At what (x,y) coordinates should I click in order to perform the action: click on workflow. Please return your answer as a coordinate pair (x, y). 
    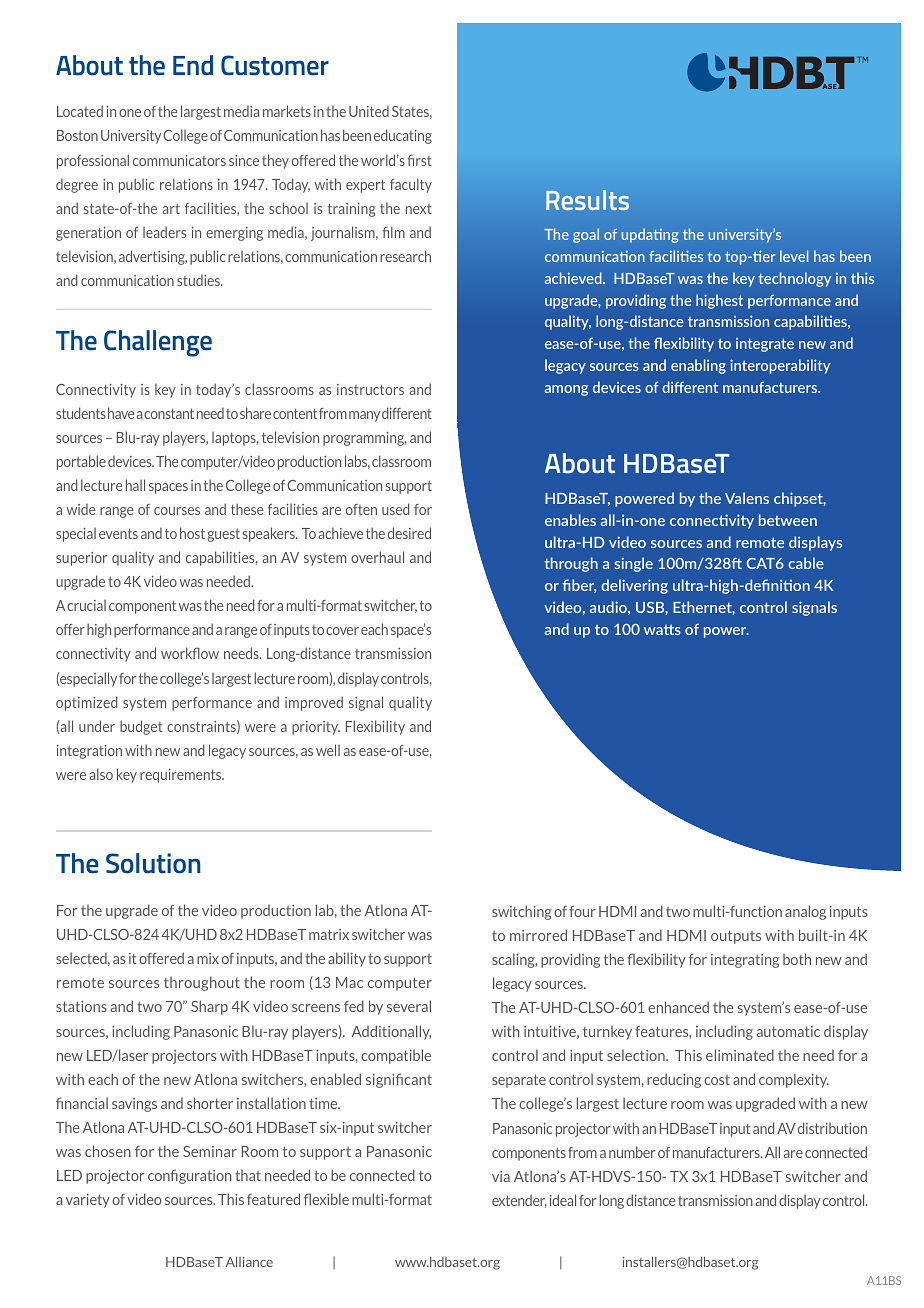
    Looking at the image, I should click on (190, 653).
